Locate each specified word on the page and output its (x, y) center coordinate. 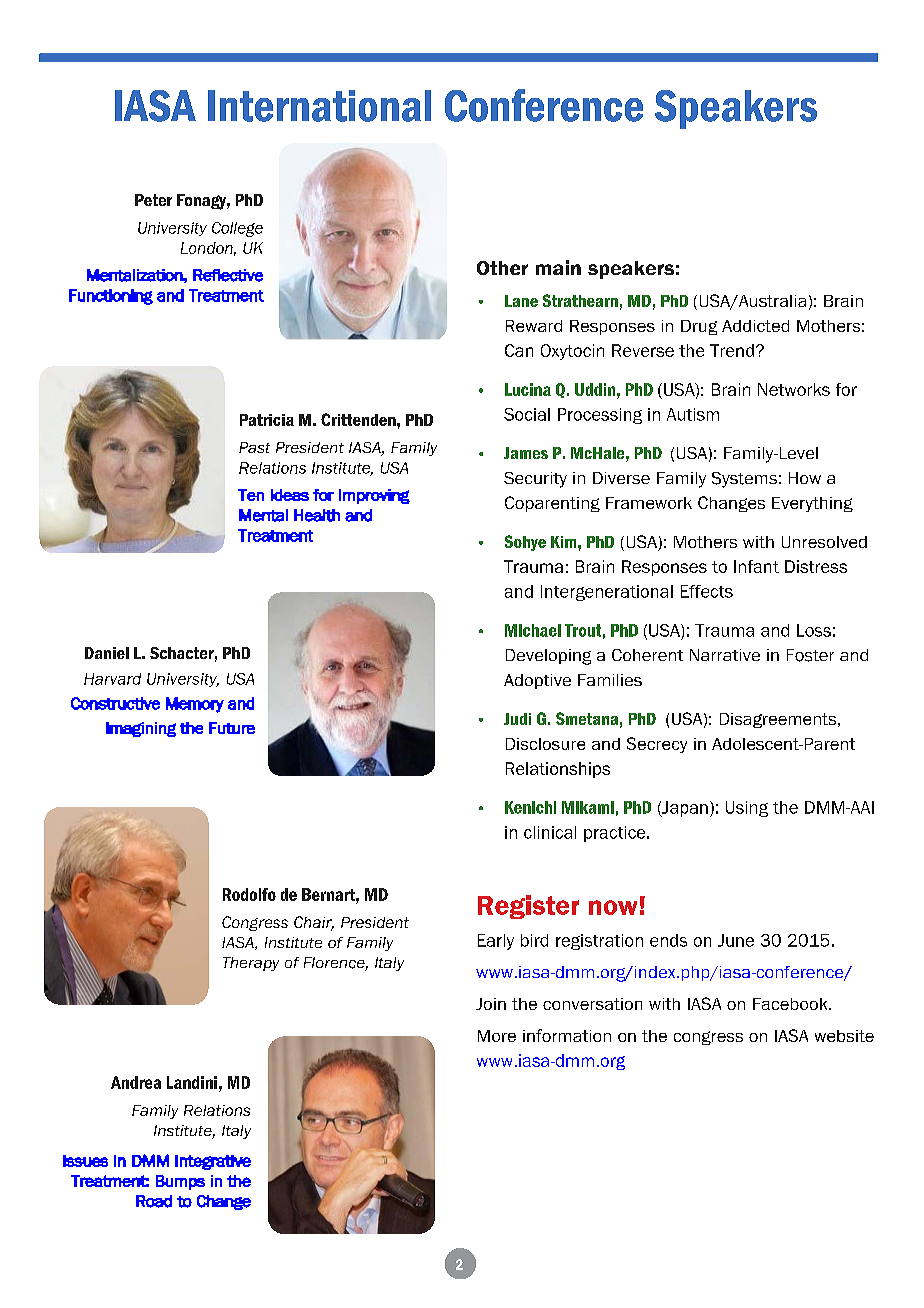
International (319, 106)
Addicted (755, 326)
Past (254, 447)
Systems (744, 480)
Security (535, 480)
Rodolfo (249, 894)
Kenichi (530, 807)
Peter (153, 200)
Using (747, 809)
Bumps (180, 1182)
